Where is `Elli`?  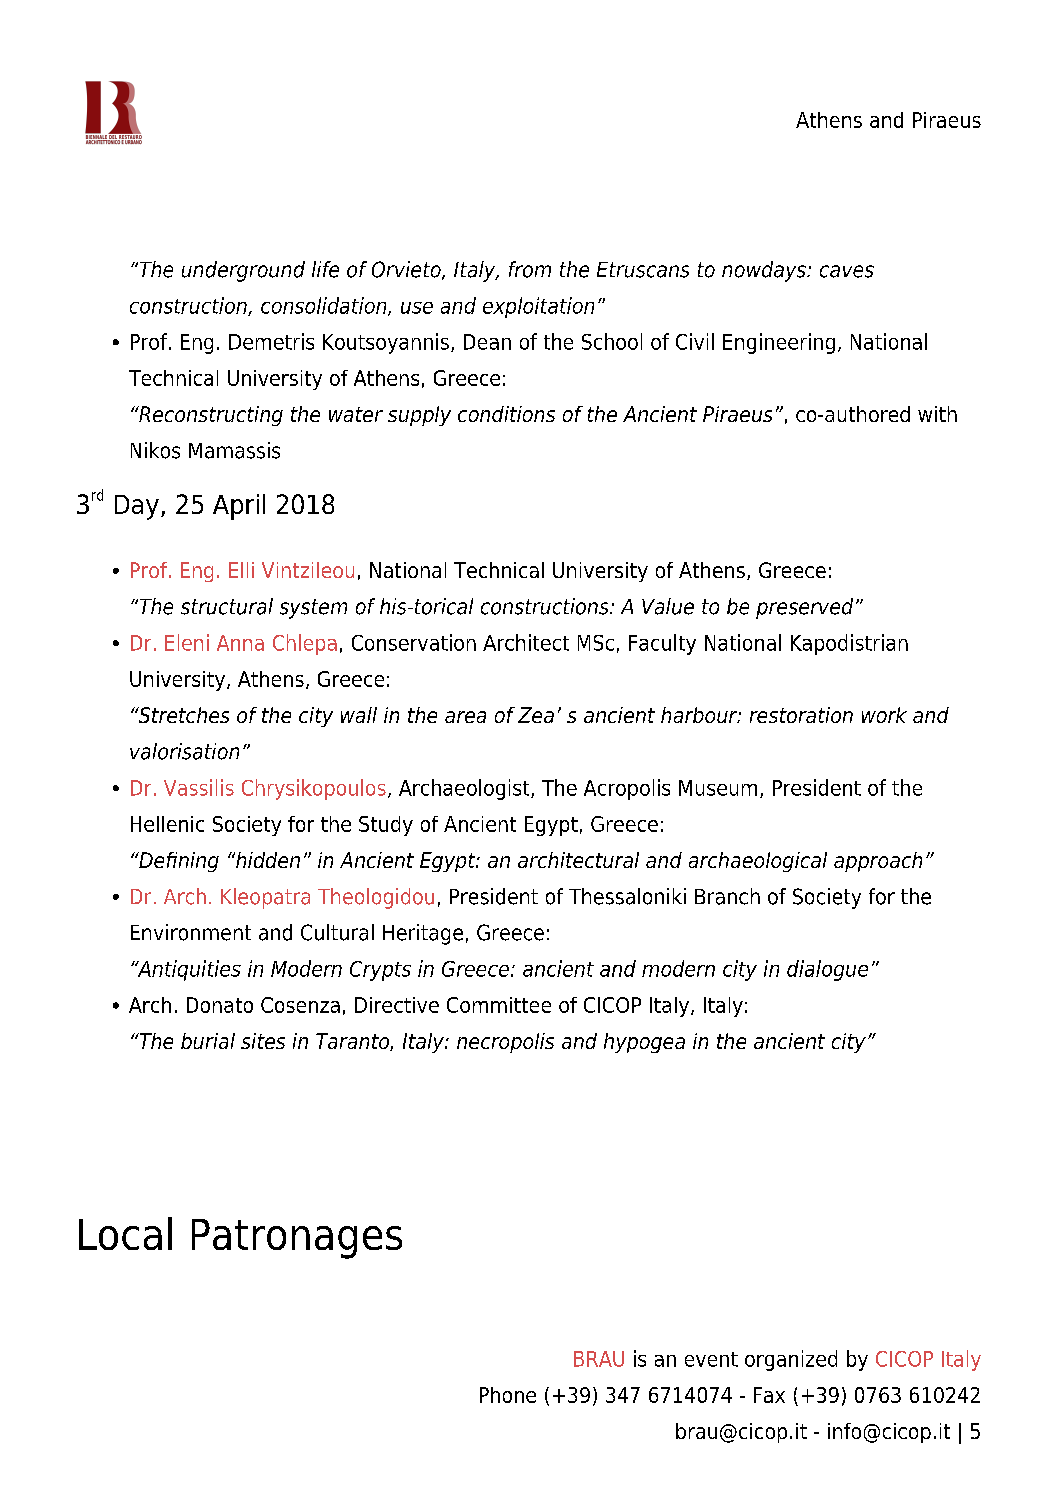
Elli is located at coordinates (241, 570).
